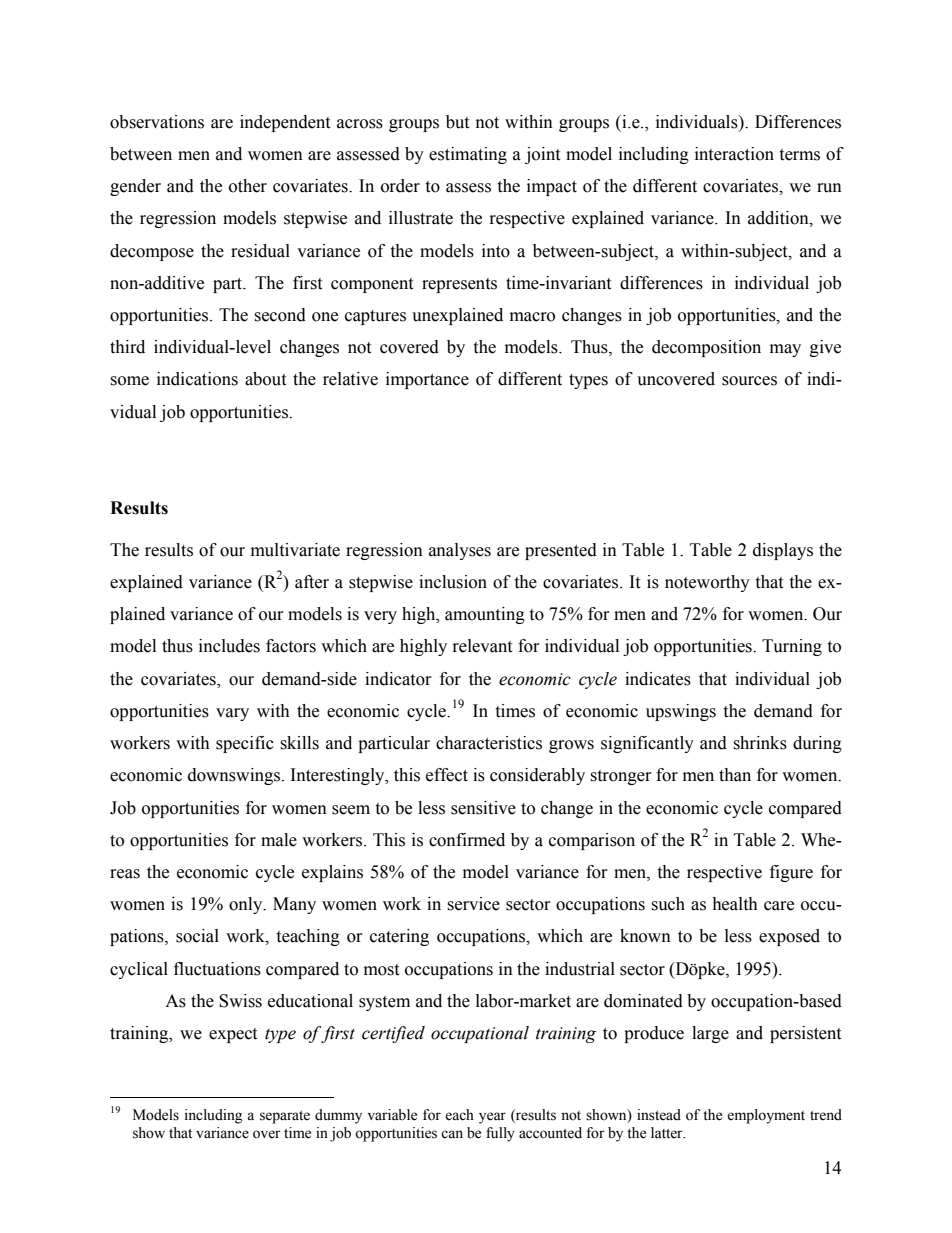  Describe the element at coordinates (248, 186) in the document. I see `other` at that location.
